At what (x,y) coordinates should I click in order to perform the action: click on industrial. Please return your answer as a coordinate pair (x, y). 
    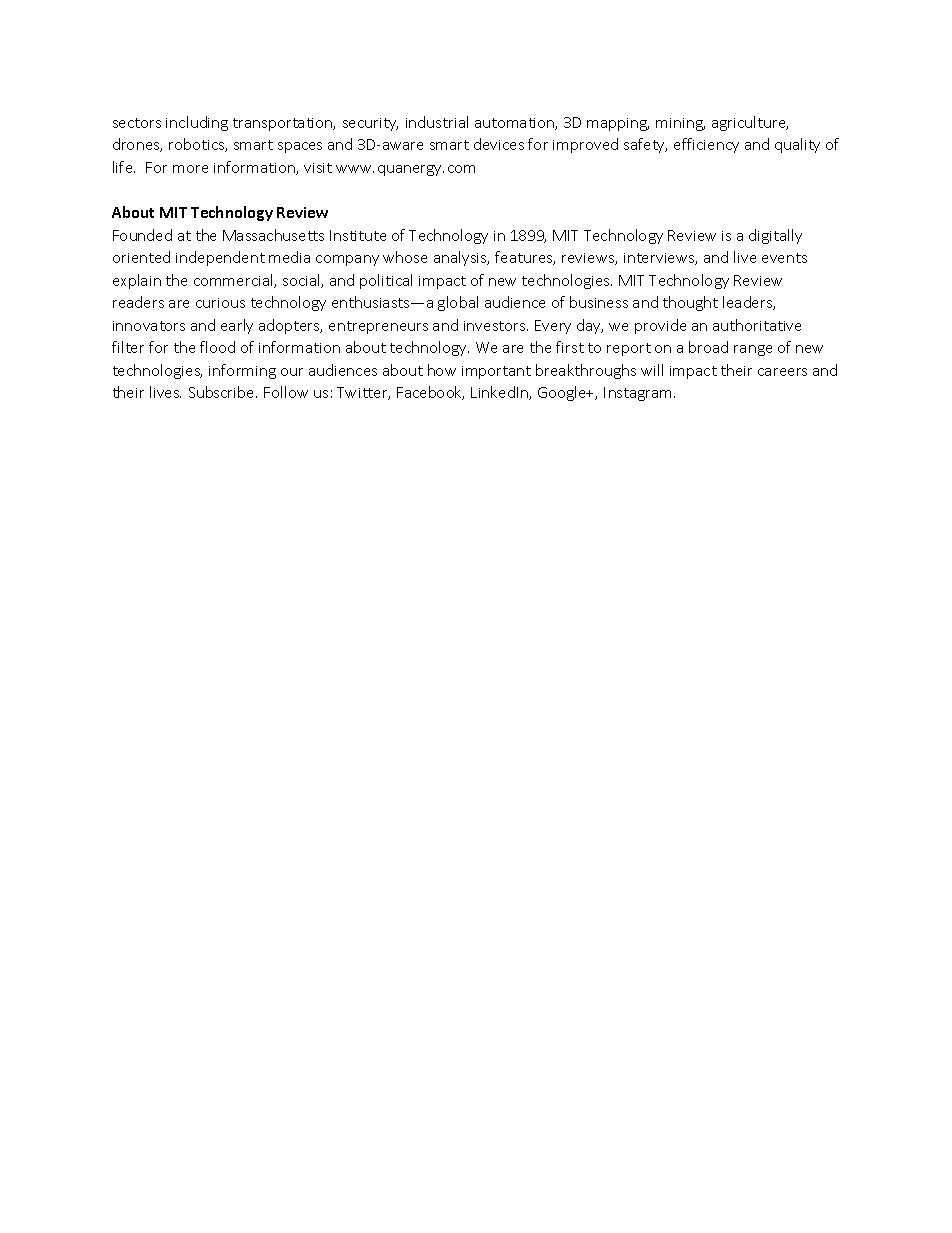
    Looking at the image, I should click on (437, 122).
